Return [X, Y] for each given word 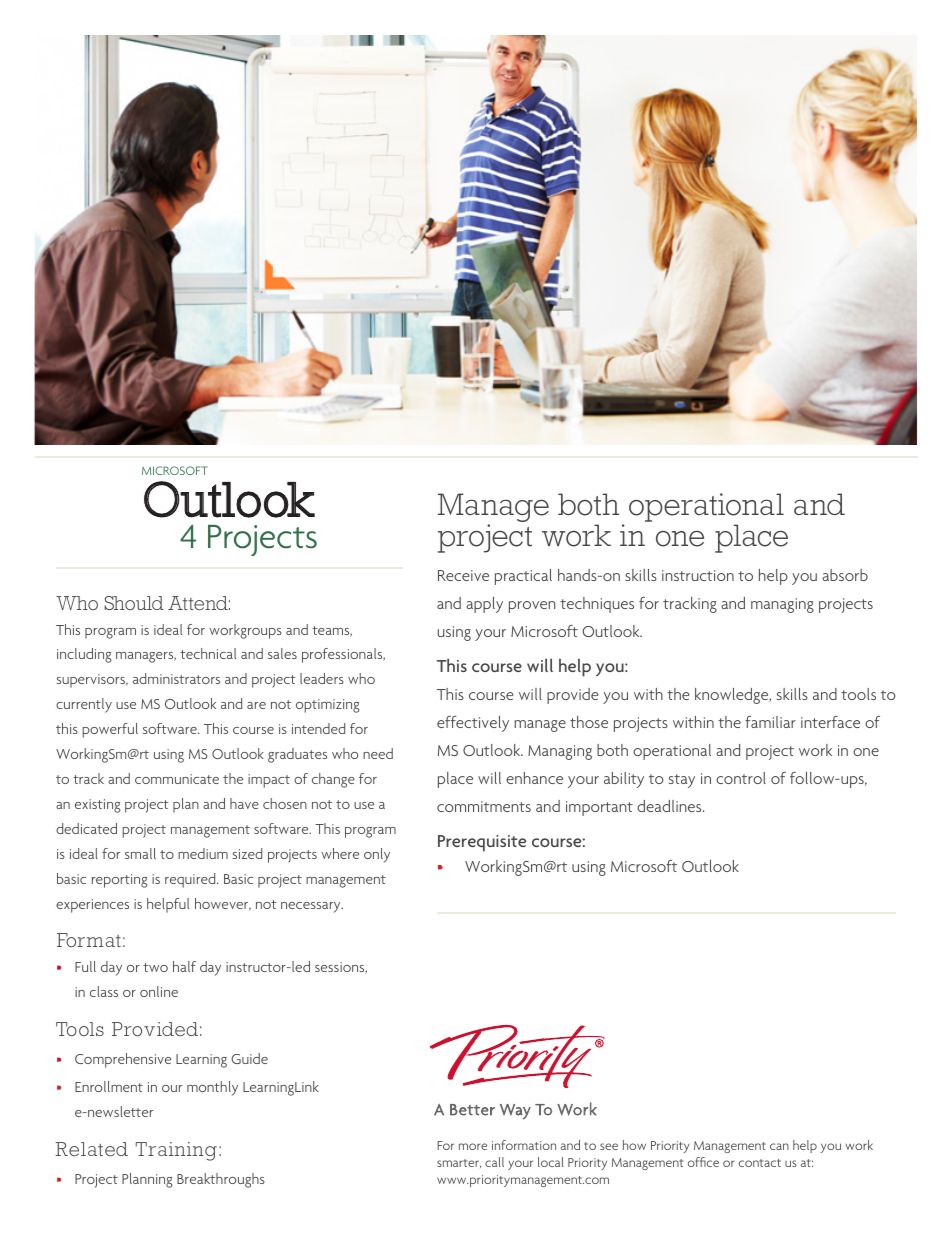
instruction [698, 575]
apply [484, 605]
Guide [249, 1058]
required [191, 880]
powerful [110, 730]
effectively [473, 724]
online [159, 991]
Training [176, 1151]
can [779, 1146]
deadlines [670, 806]
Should [134, 603]
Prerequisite [482, 843]
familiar [770, 722]
